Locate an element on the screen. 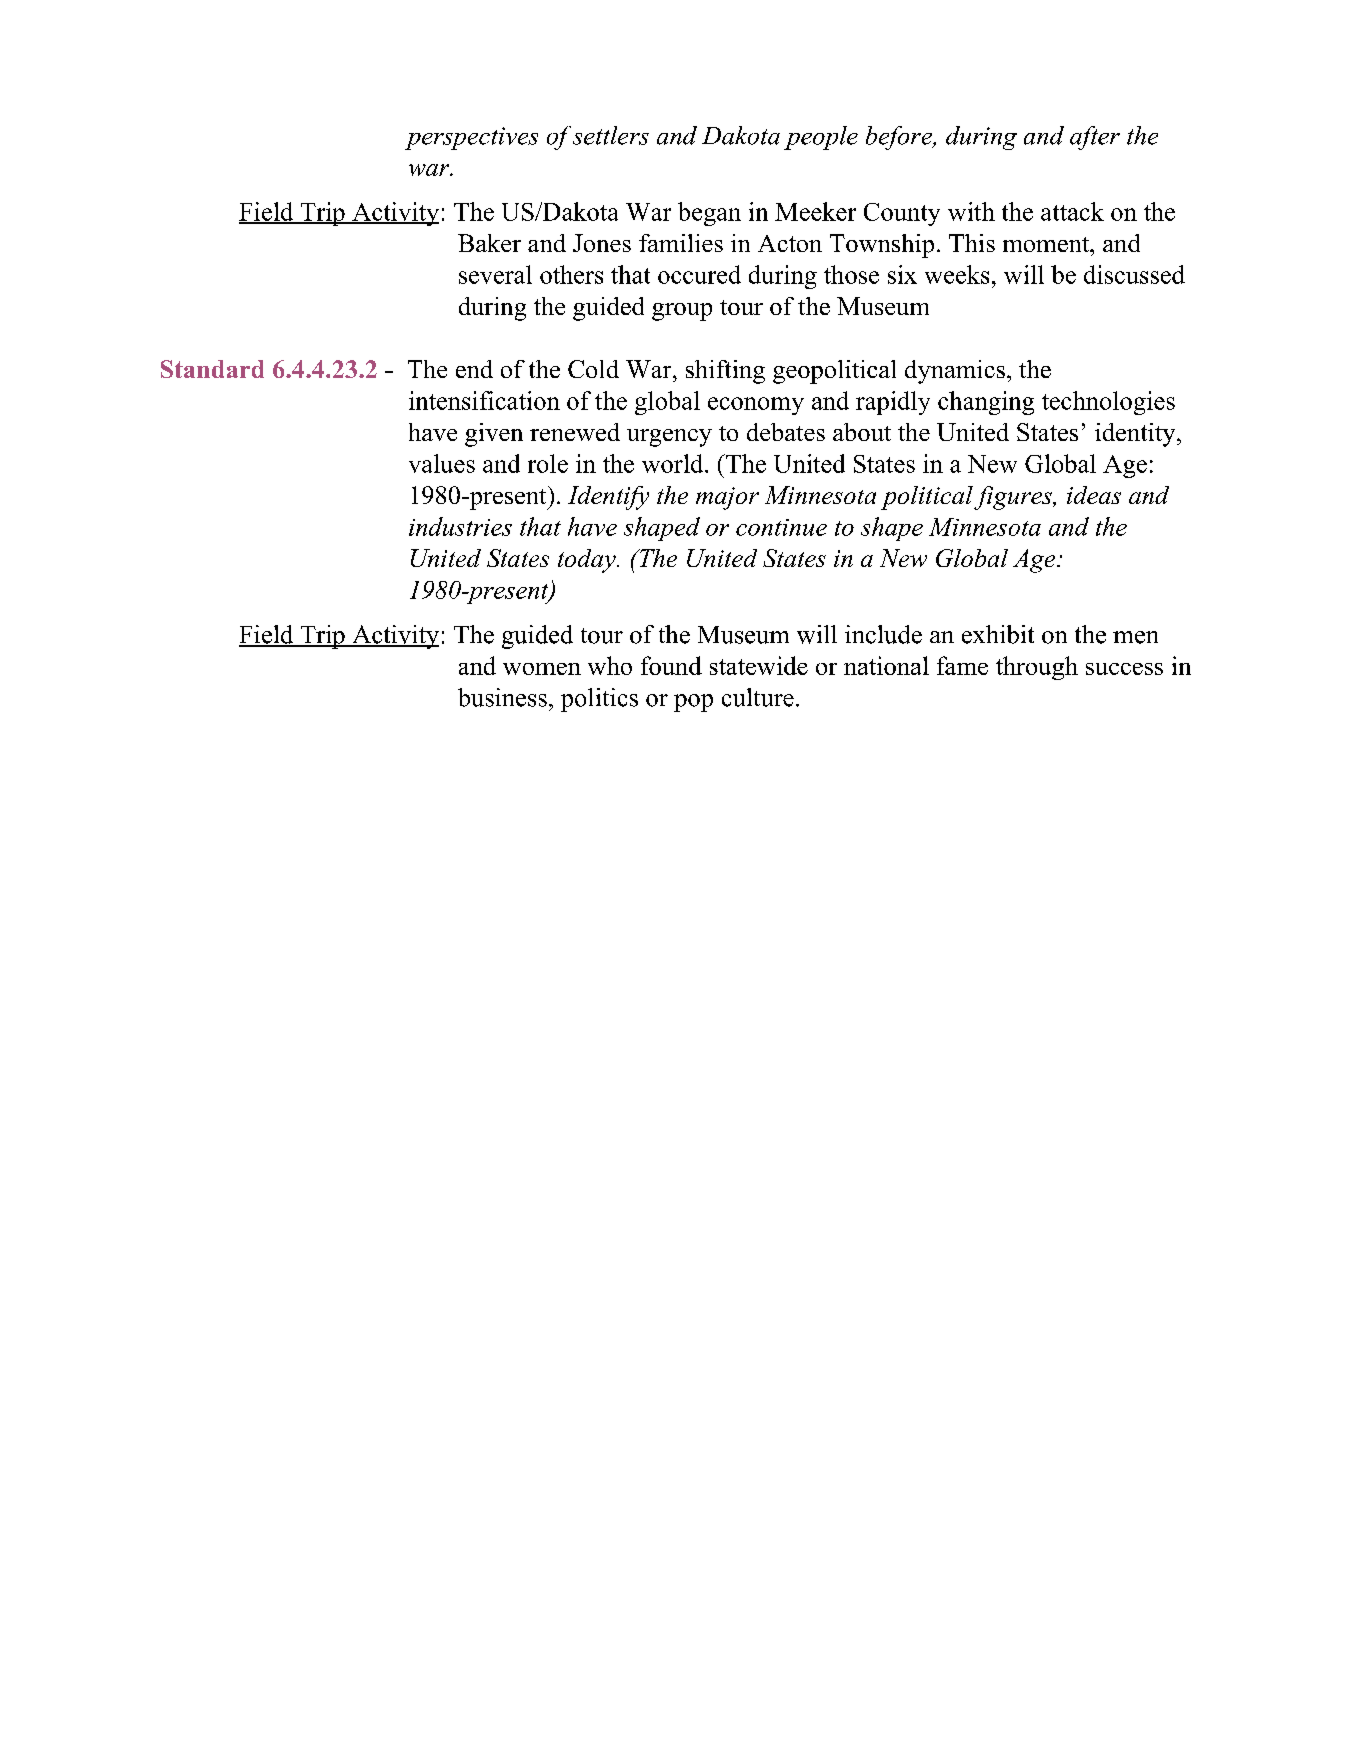 This screenshot has width=1353, height=1751. perspectives is located at coordinates (471, 138).
